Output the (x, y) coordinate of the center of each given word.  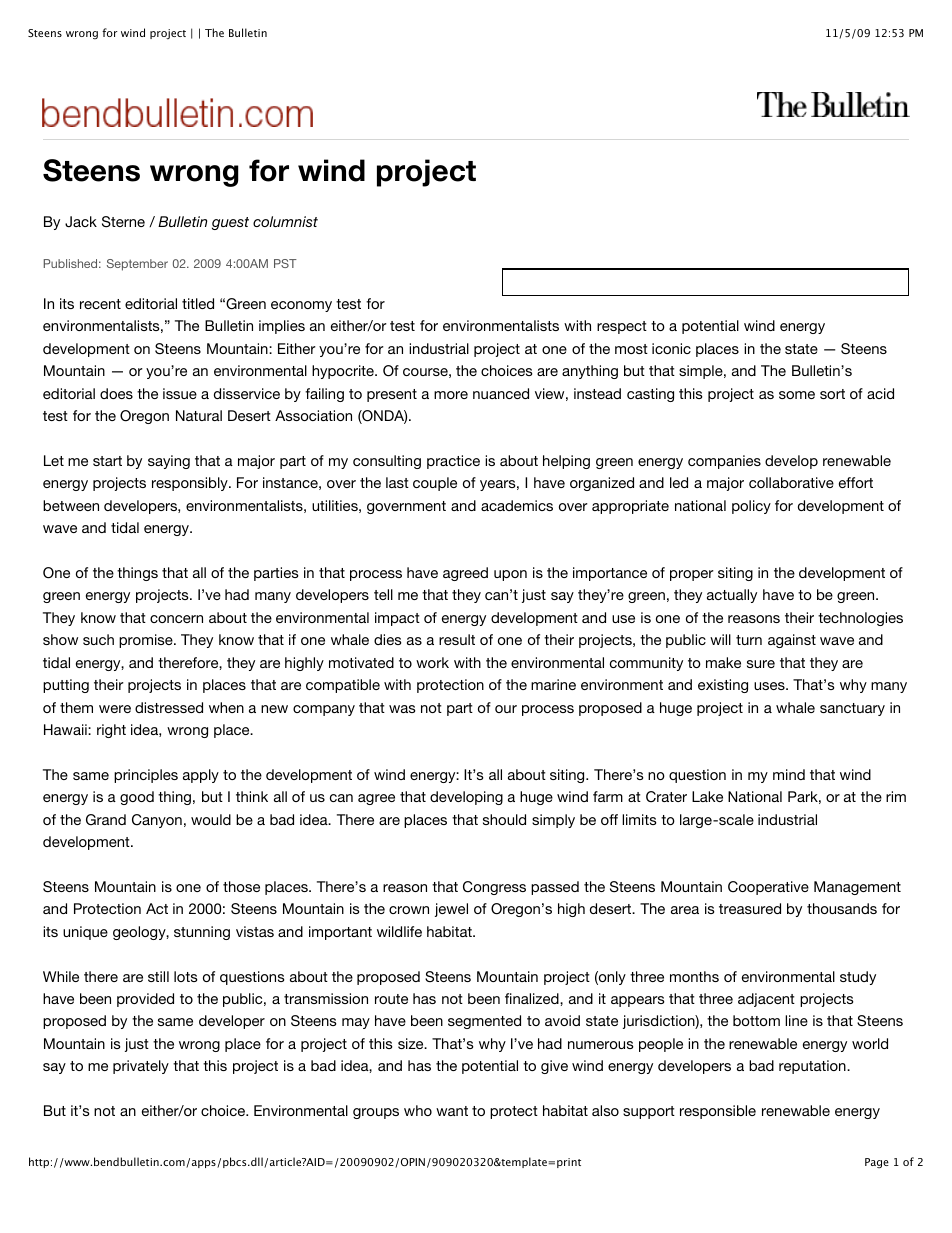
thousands (842, 908)
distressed (169, 707)
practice (453, 462)
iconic (671, 348)
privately (141, 1067)
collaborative (791, 482)
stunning (202, 933)
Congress (494, 888)
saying (169, 462)
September (137, 265)
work (432, 662)
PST (285, 263)
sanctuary (852, 709)
